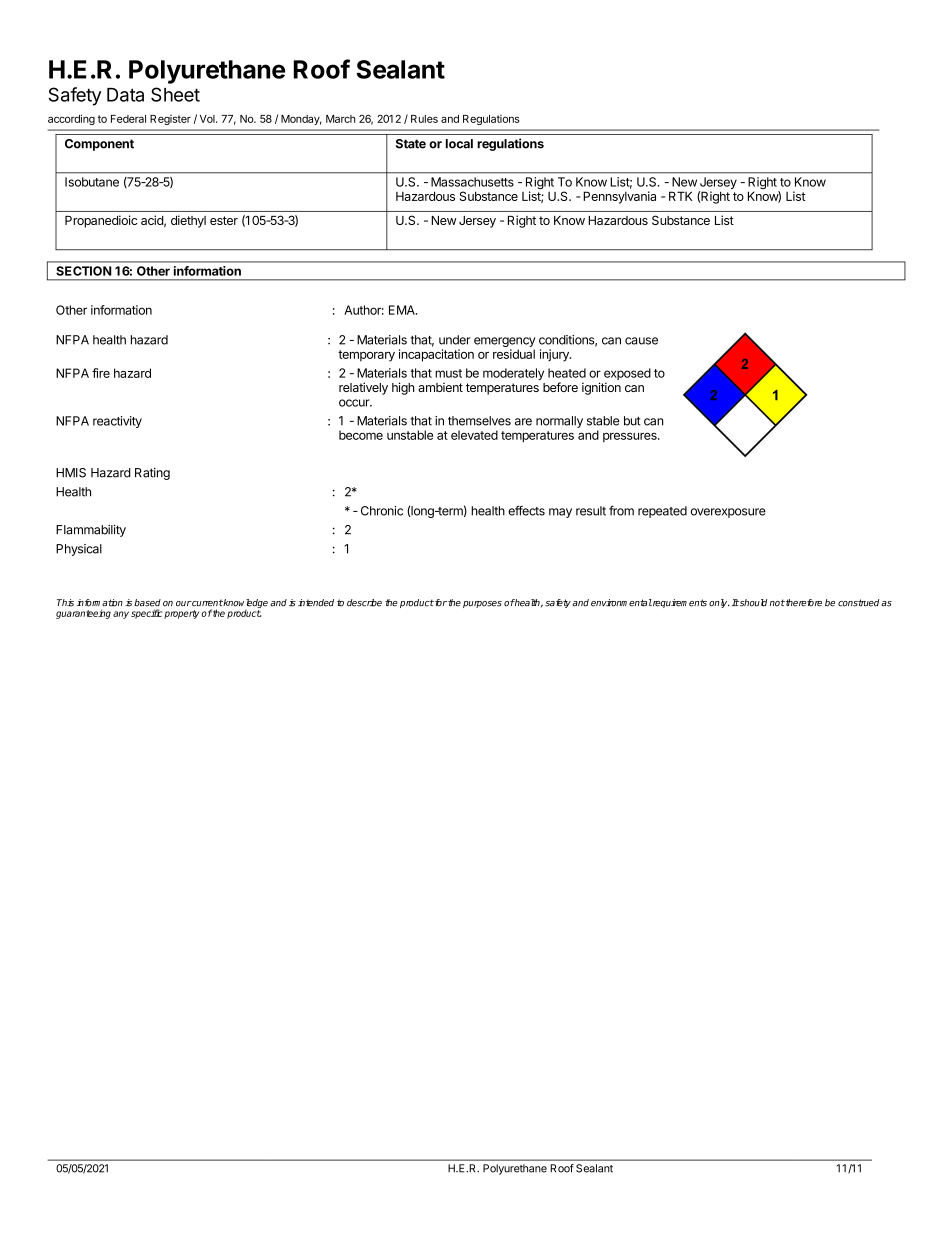 This document has width=952, height=1233. I want to click on Register, so click(170, 120).
